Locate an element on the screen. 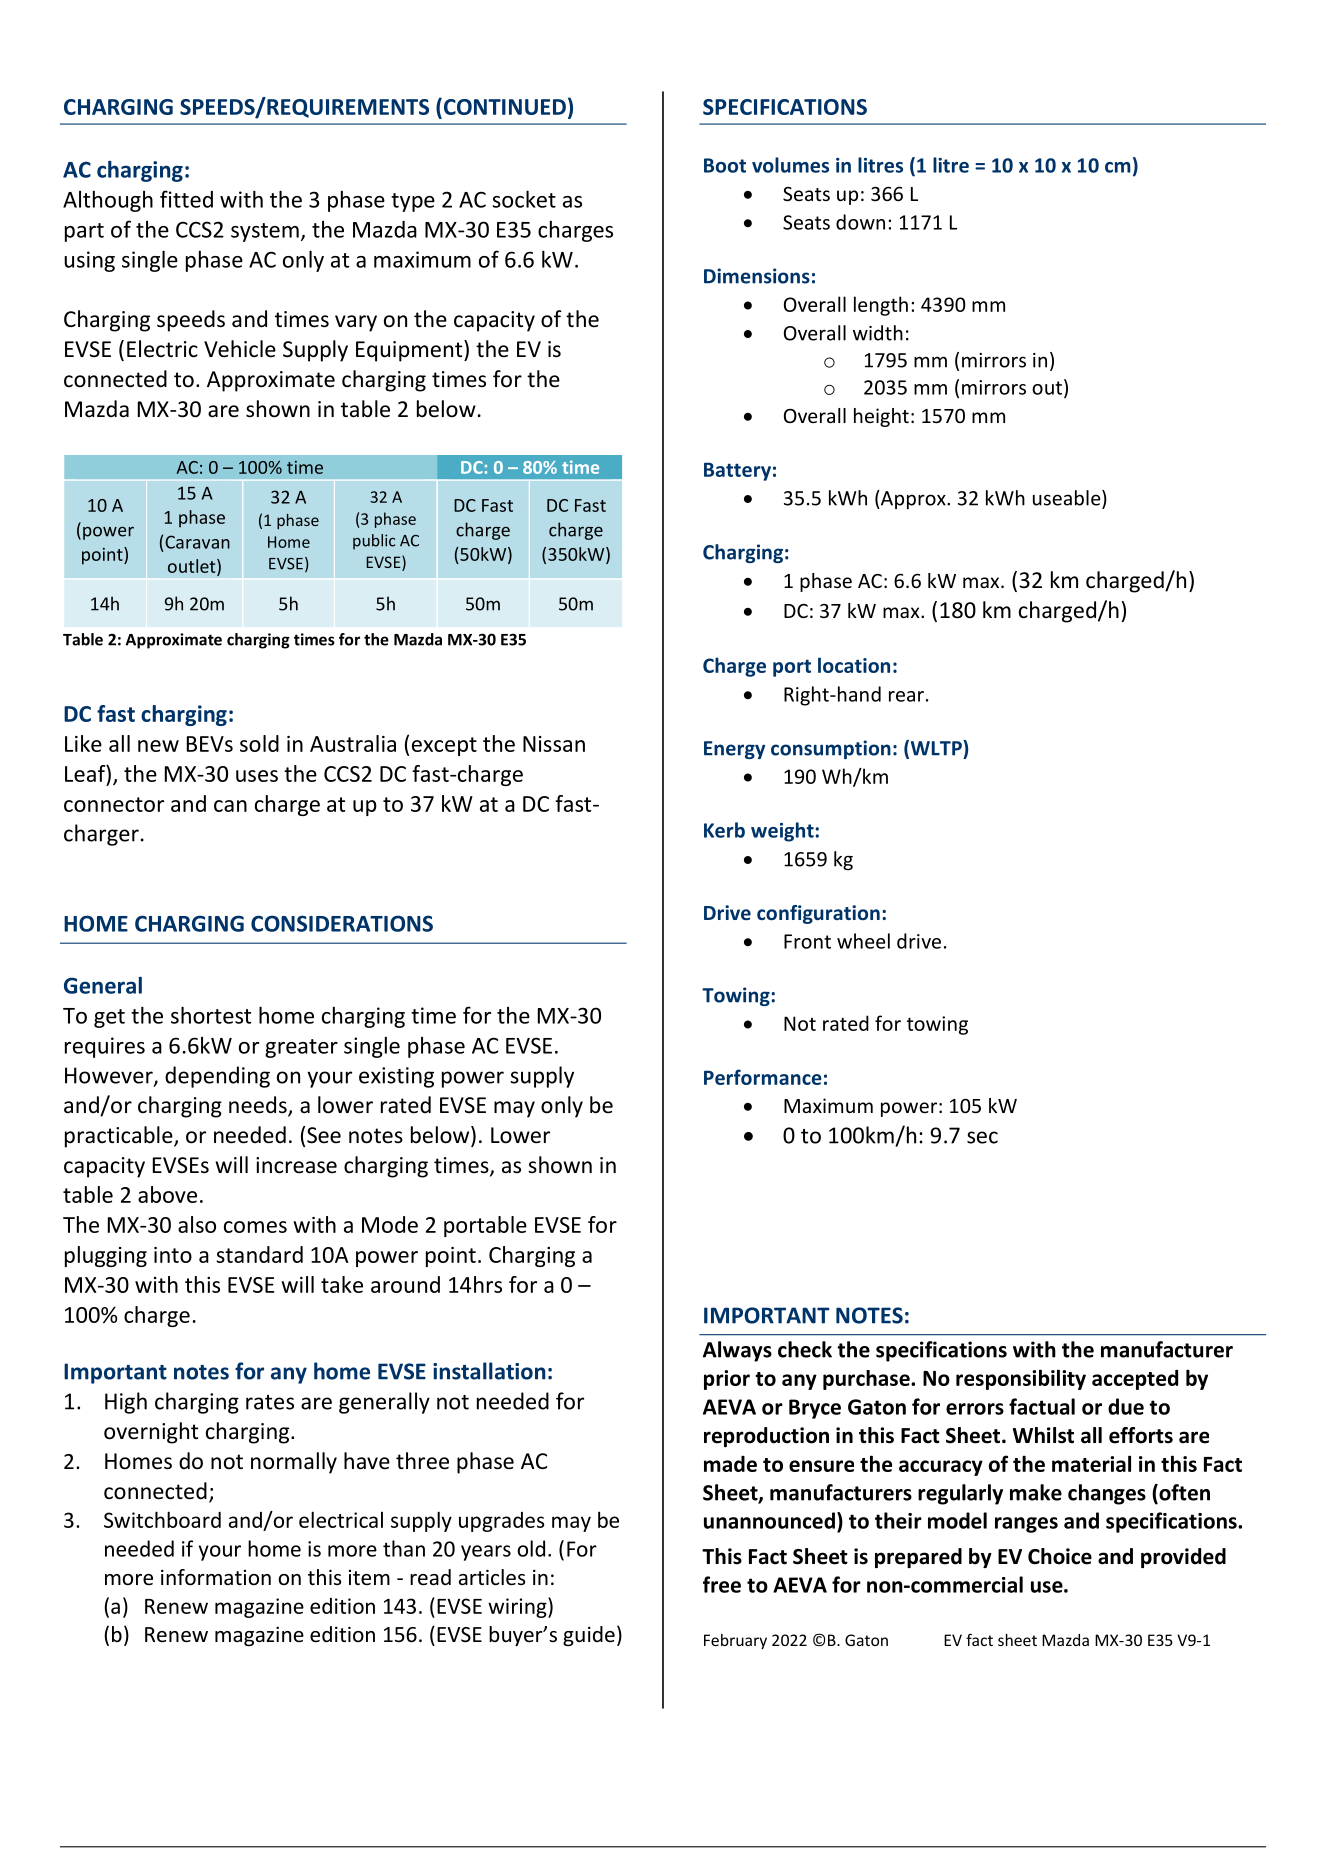  down is located at coordinates (860, 222).
